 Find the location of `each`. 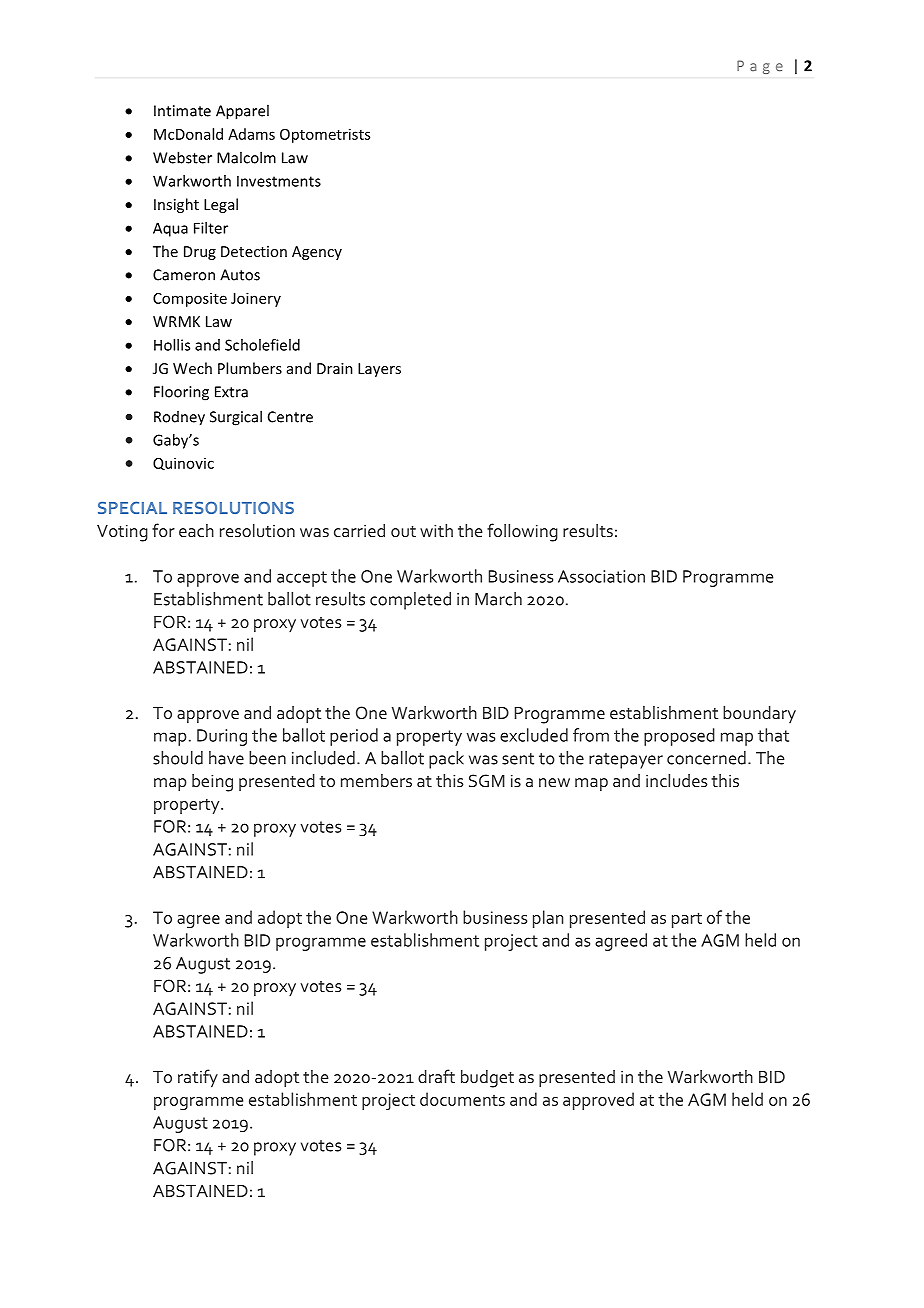

each is located at coordinates (196, 530).
